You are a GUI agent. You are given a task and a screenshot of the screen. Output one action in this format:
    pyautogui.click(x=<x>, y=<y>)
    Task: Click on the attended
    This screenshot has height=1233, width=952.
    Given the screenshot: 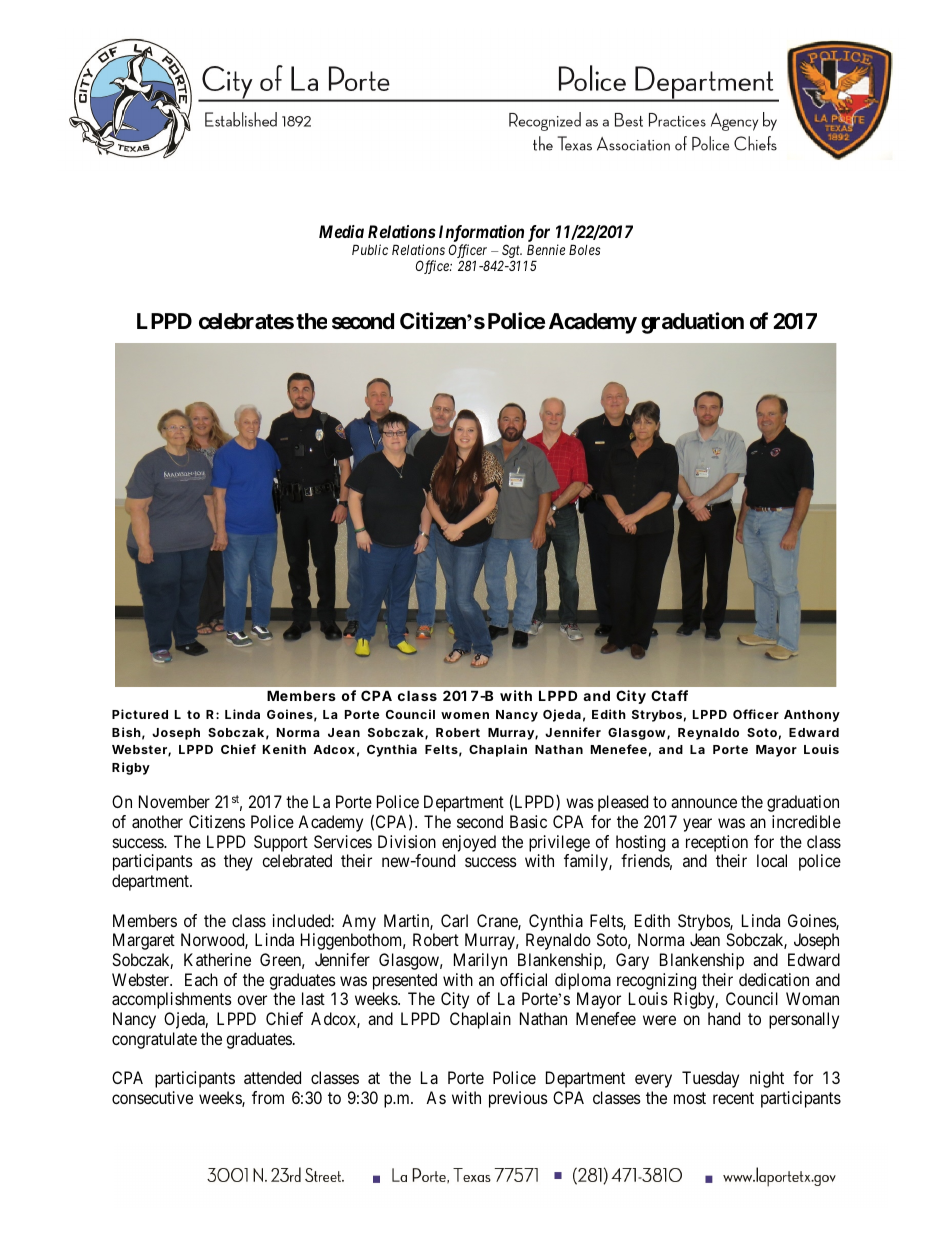 What is the action you would take?
    pyautogui.click(x=272, y=1077)
